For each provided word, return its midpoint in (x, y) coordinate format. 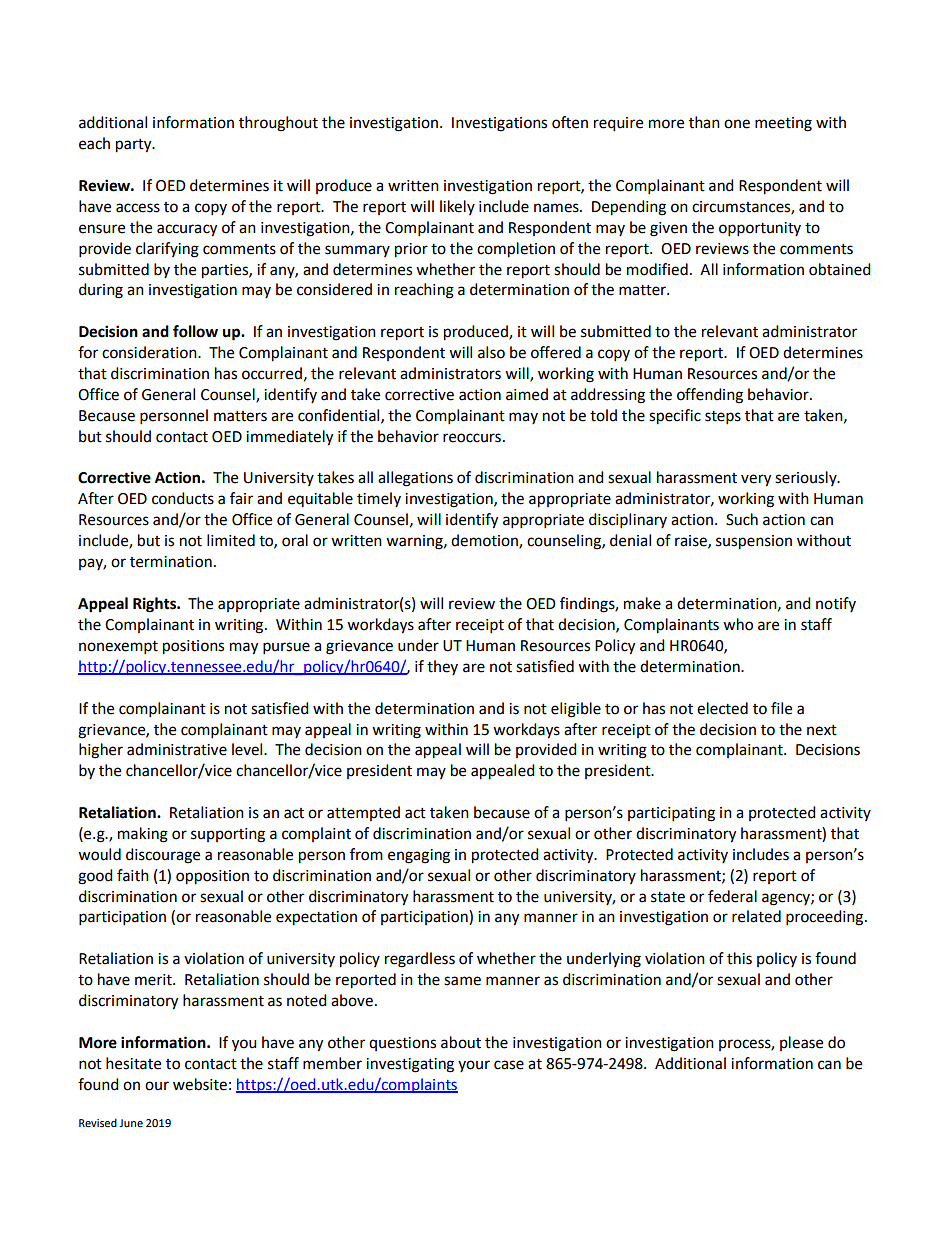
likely (457, 207)
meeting (783, 124)
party (135, 146)
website (200, 1084)
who (738, 624)
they (442, 667)
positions (193, 647)
